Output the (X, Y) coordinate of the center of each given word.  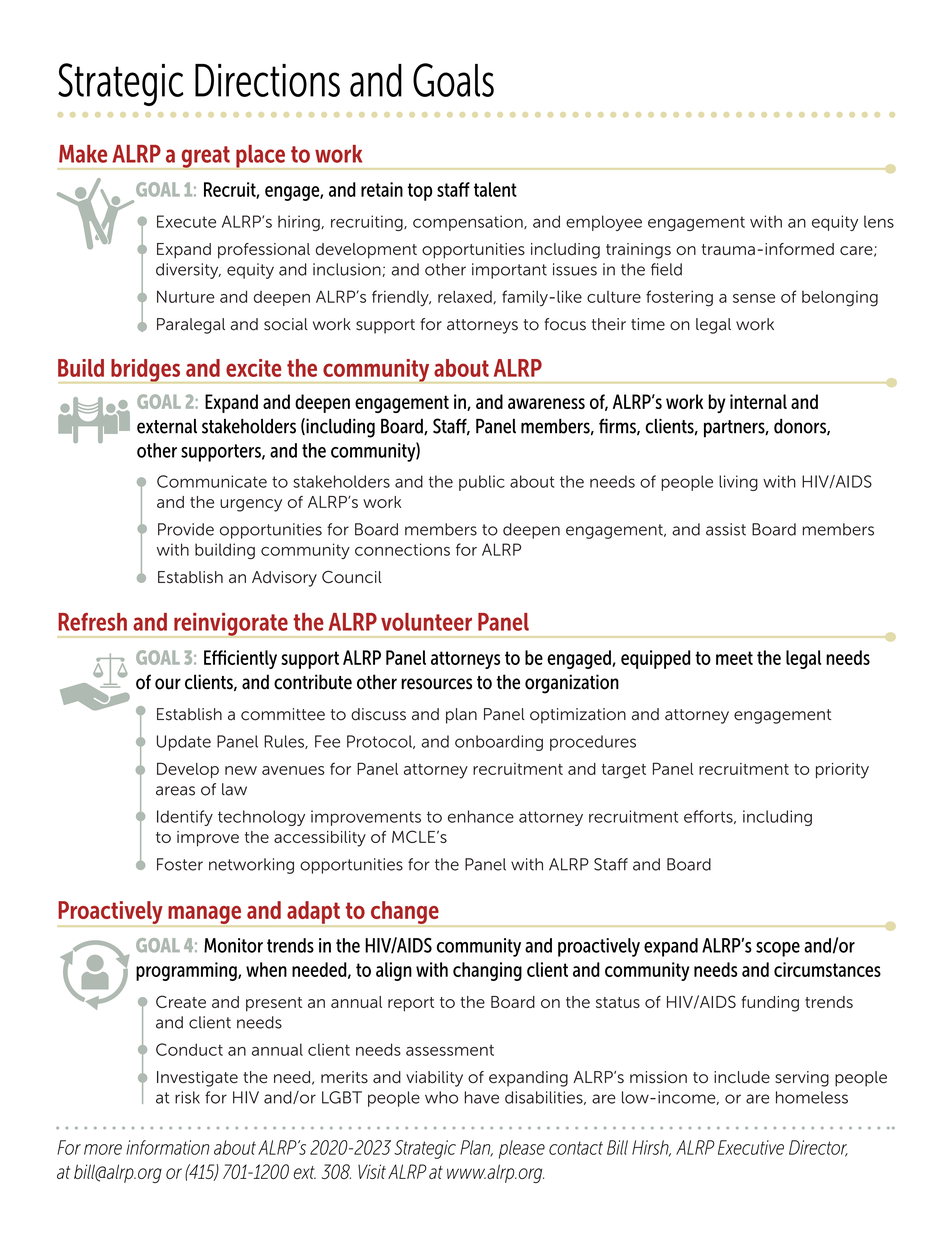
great (205, 158)
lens (879, 221)
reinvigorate (231, 625)
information (168, 1147)
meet (734, 658)
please (522, 1149)
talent (495, 189)
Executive (751, 1147)
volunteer (426, 622)
